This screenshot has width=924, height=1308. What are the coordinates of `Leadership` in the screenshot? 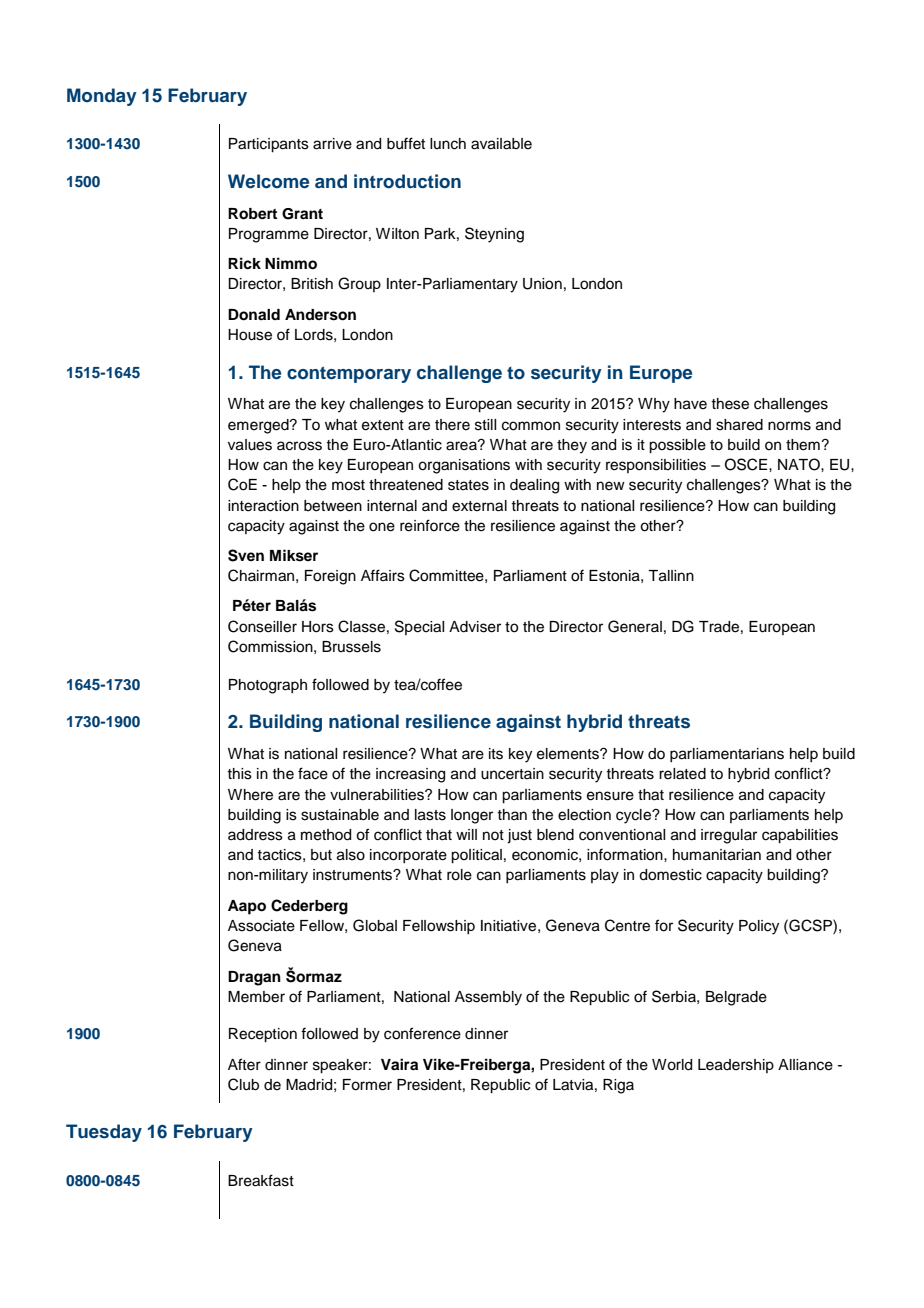 It's located at (736, 1066).
